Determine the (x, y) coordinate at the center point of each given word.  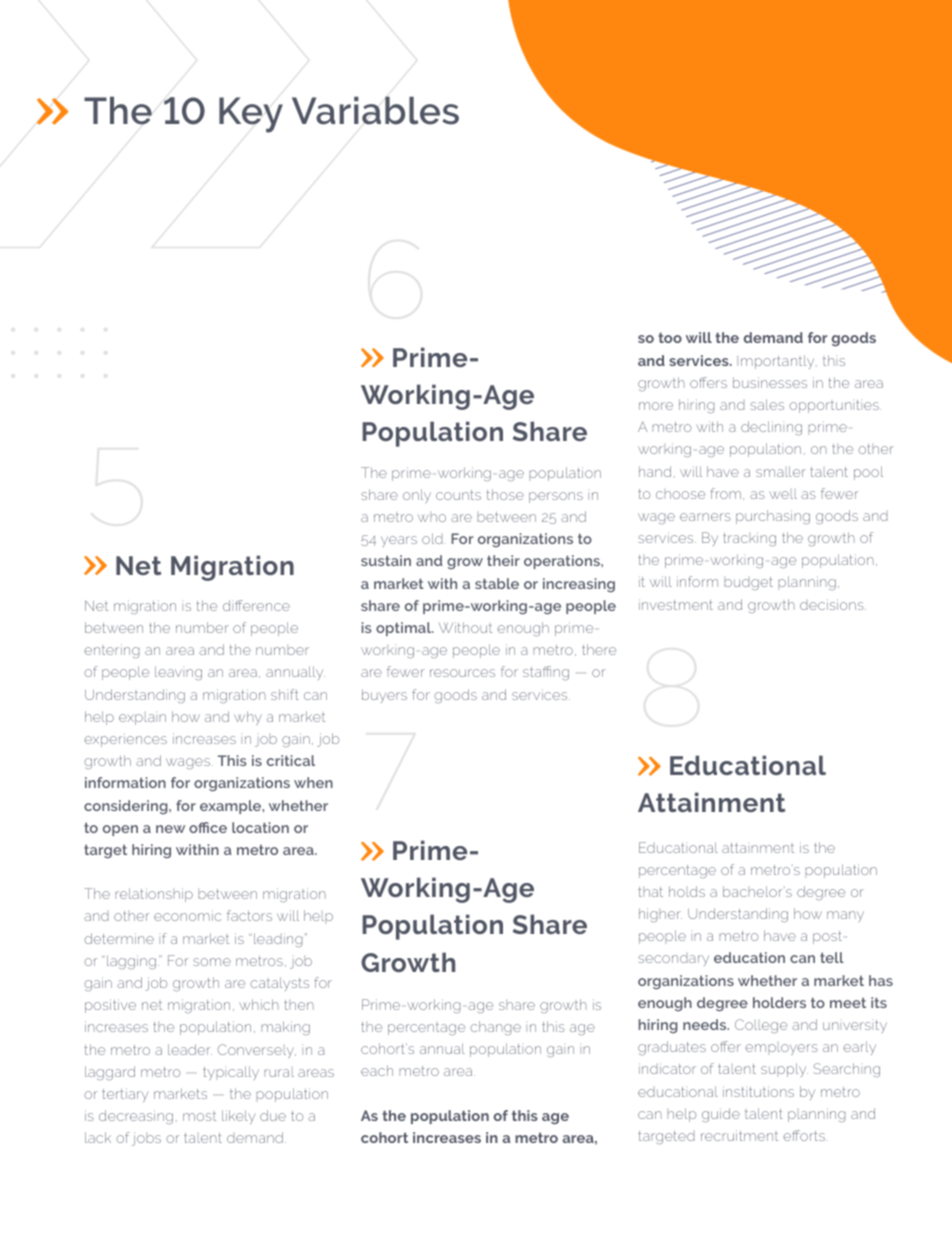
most (199, 1117)
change (495, 1028)
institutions (758, 1091)
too (670, 338)
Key (251, 115)
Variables (375, 110)
